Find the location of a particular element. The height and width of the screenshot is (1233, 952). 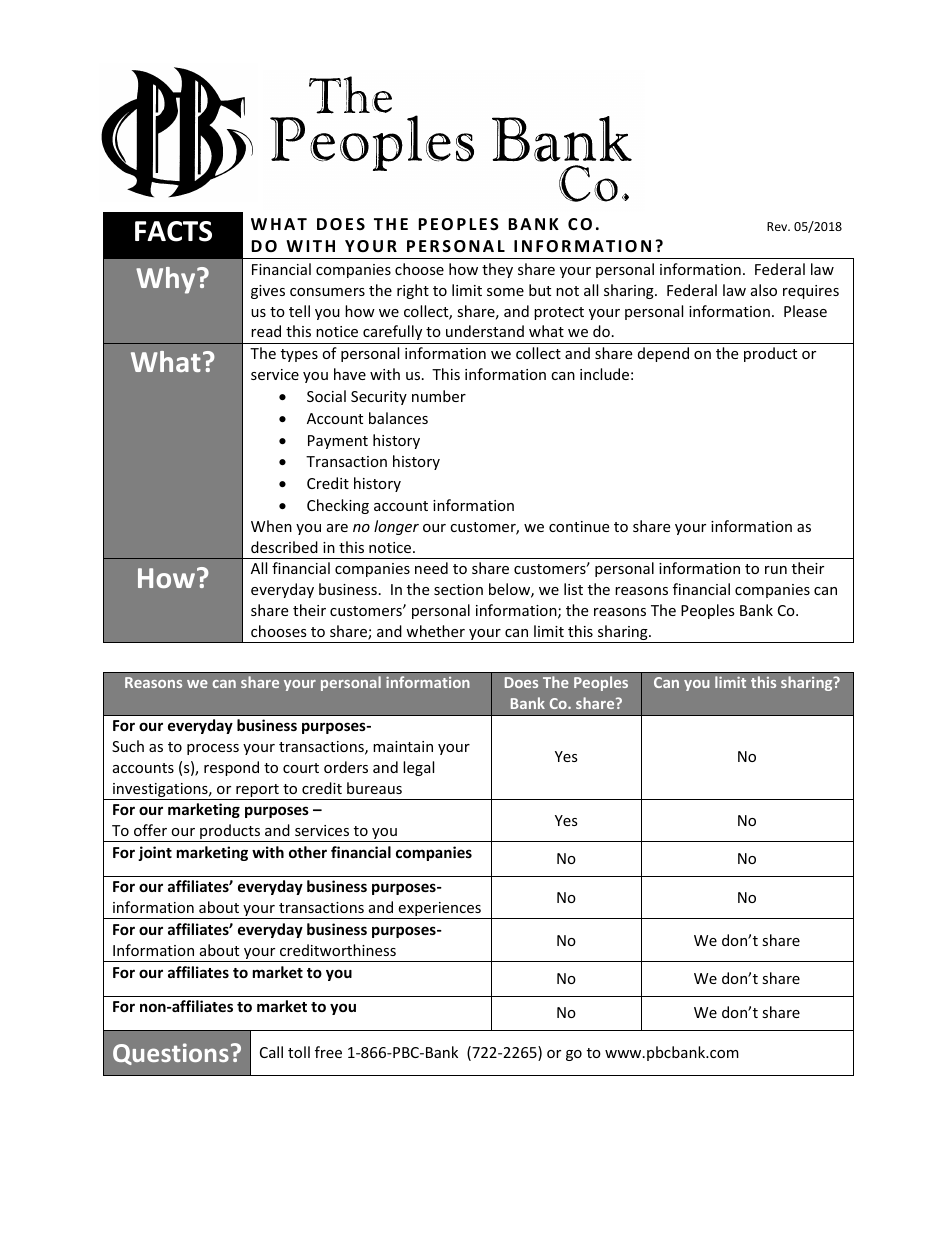

run is located at coordinates (776, 570).
